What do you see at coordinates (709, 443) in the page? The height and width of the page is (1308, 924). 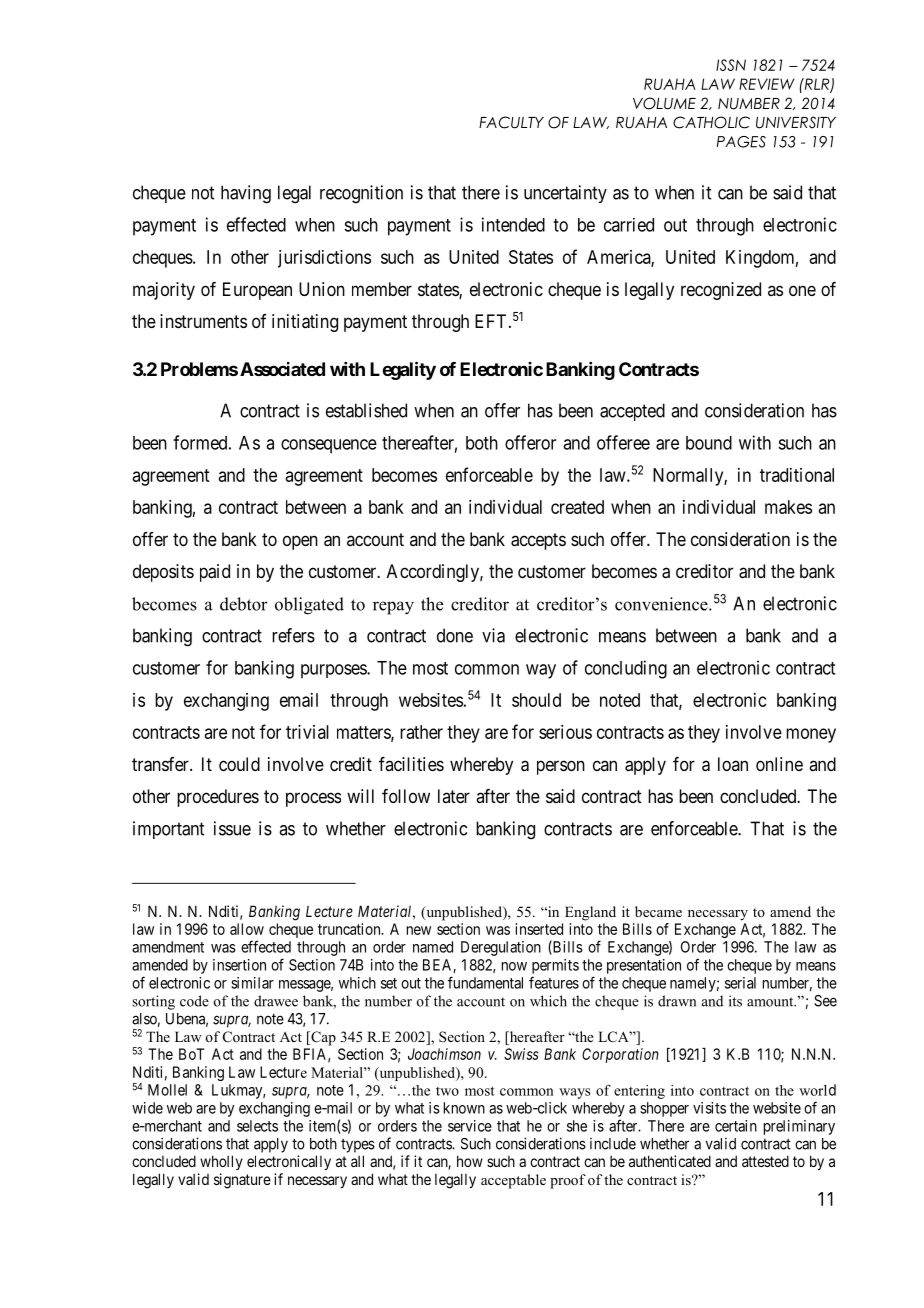 I see `bound` at bounding box center [709, 443].
